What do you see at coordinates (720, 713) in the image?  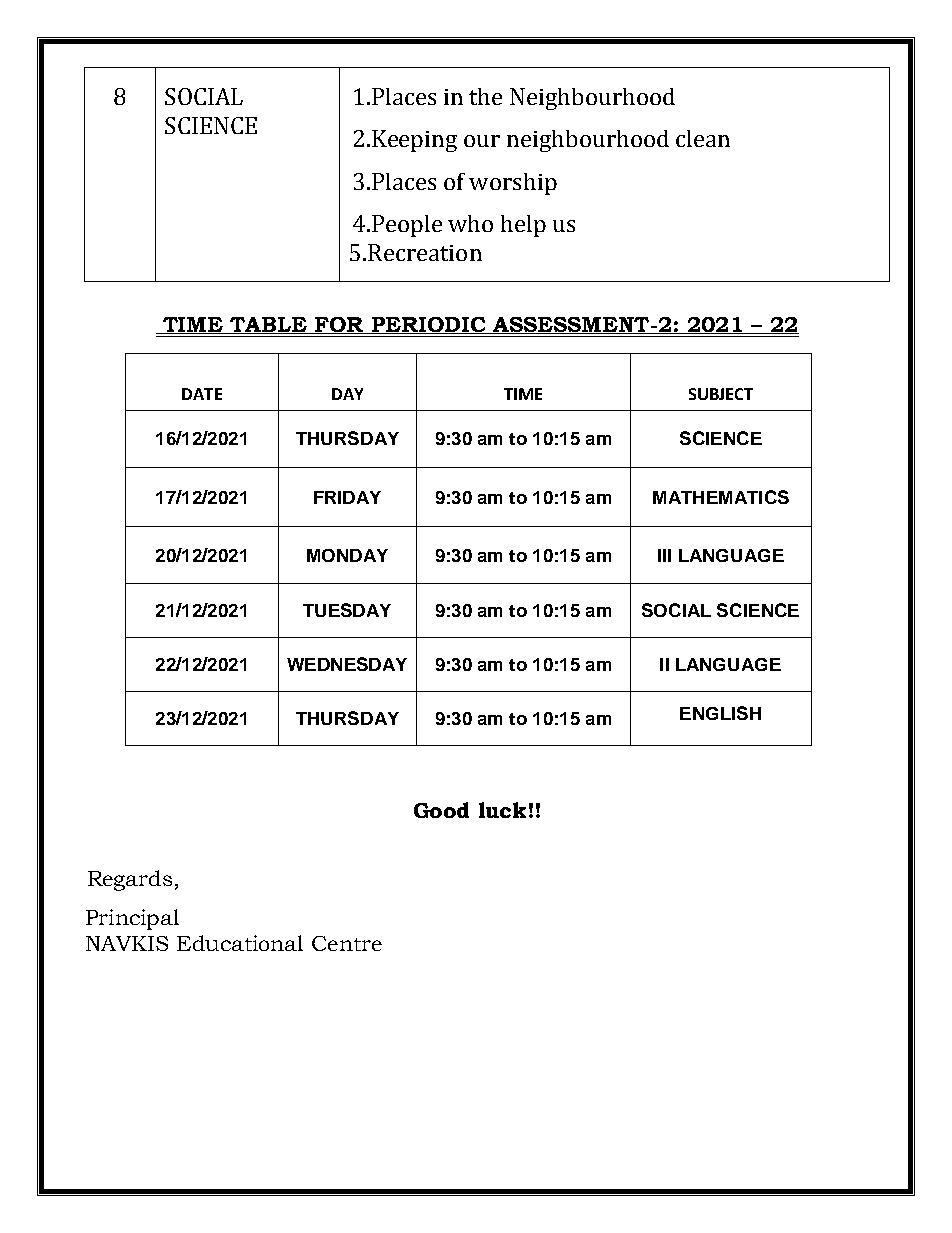 I see `ENGLISH` at bounding box center [720, 713].
